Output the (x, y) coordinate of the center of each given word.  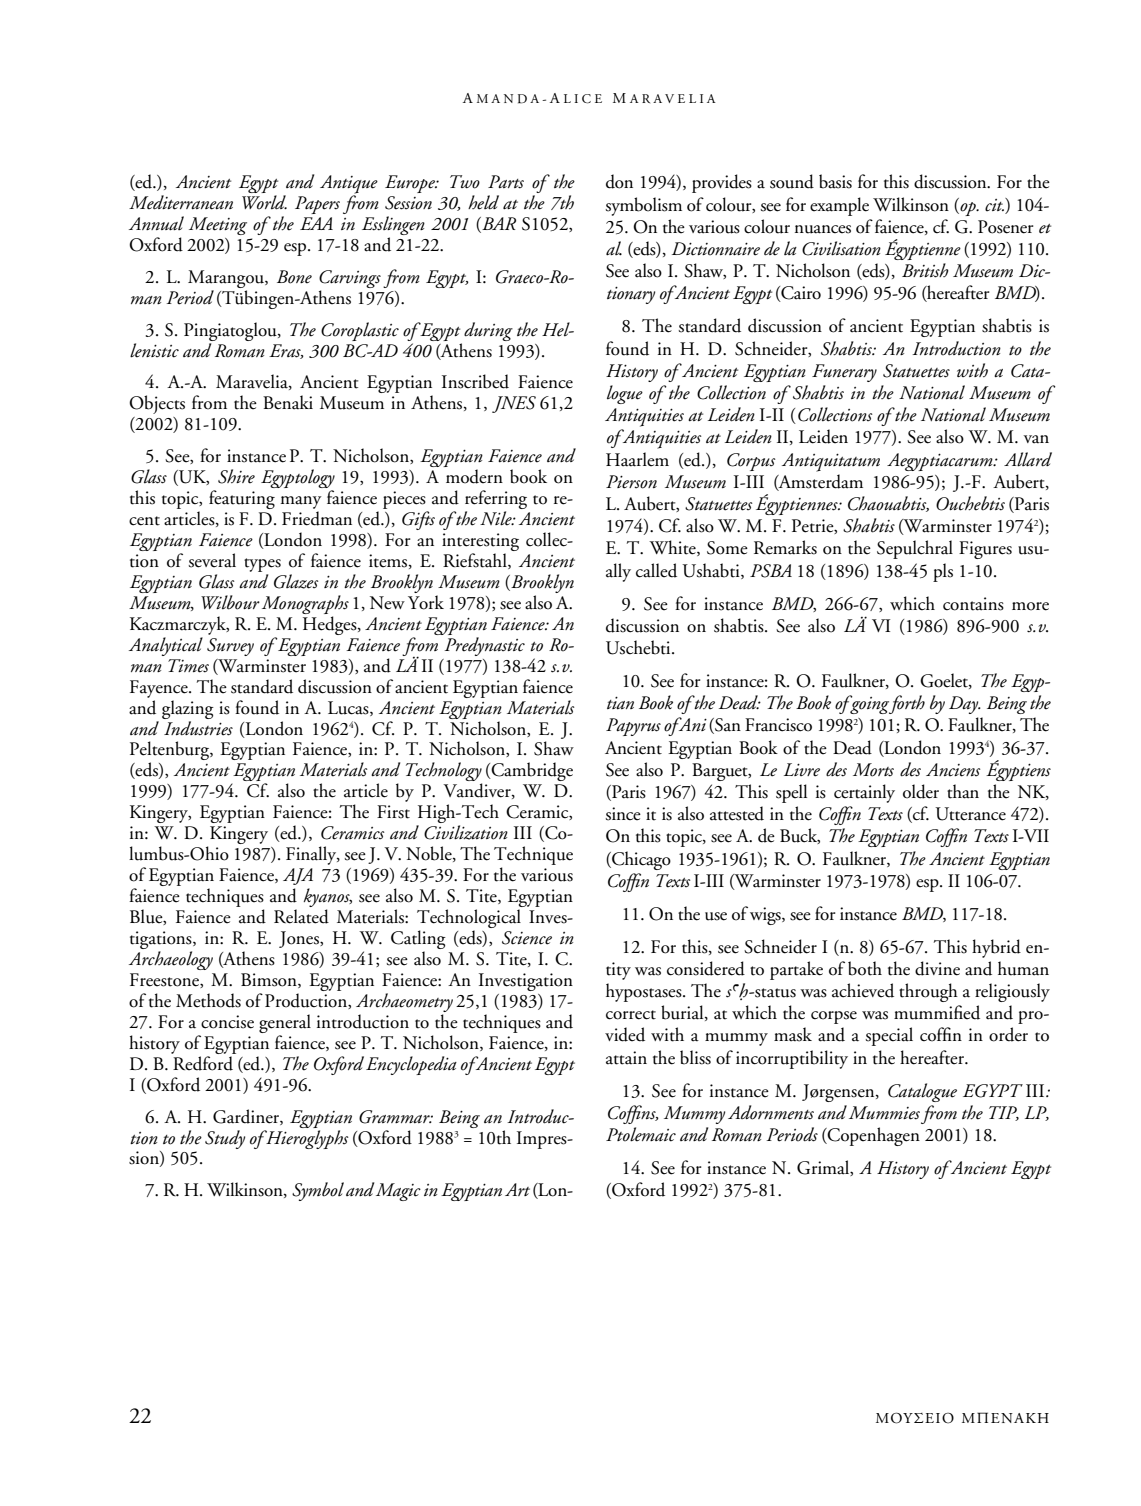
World (264, 202)
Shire (236, 476)
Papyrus (633, 727)
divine (937, 968)
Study (225, 1139)
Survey (230, 647)
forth (907, 704)
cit (994, 205)
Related (301, 916)
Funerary (844, 373)
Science (527, 938)
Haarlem (637, 459)
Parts (506, 182)
